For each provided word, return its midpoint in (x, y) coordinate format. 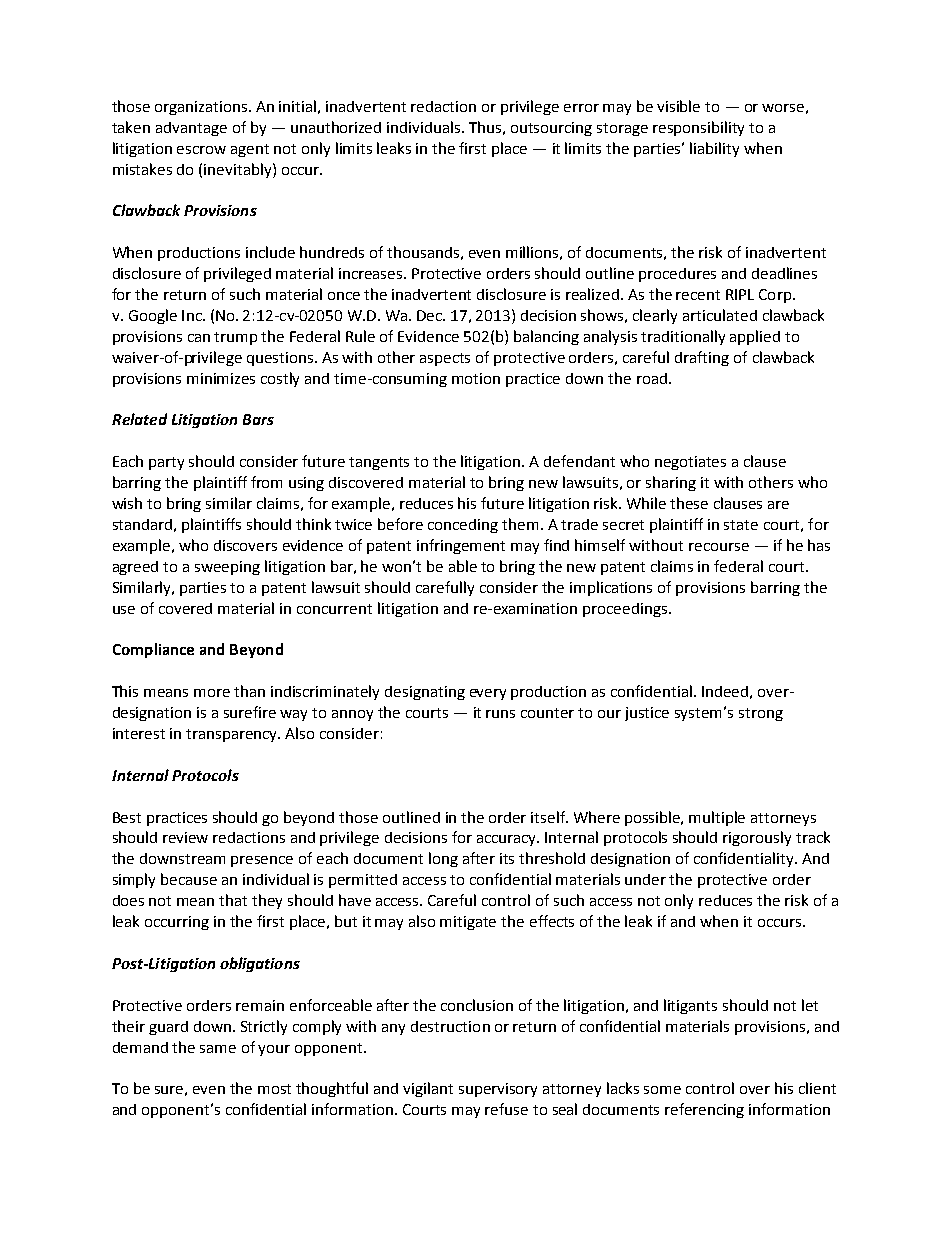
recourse (719, 547)
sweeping (227, 568)
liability (714, 149)
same (218, 1049)
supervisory (498, 1090)
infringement (461, 546)
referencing (704, 1110)
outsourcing (551, 129)
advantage (191, 129)
